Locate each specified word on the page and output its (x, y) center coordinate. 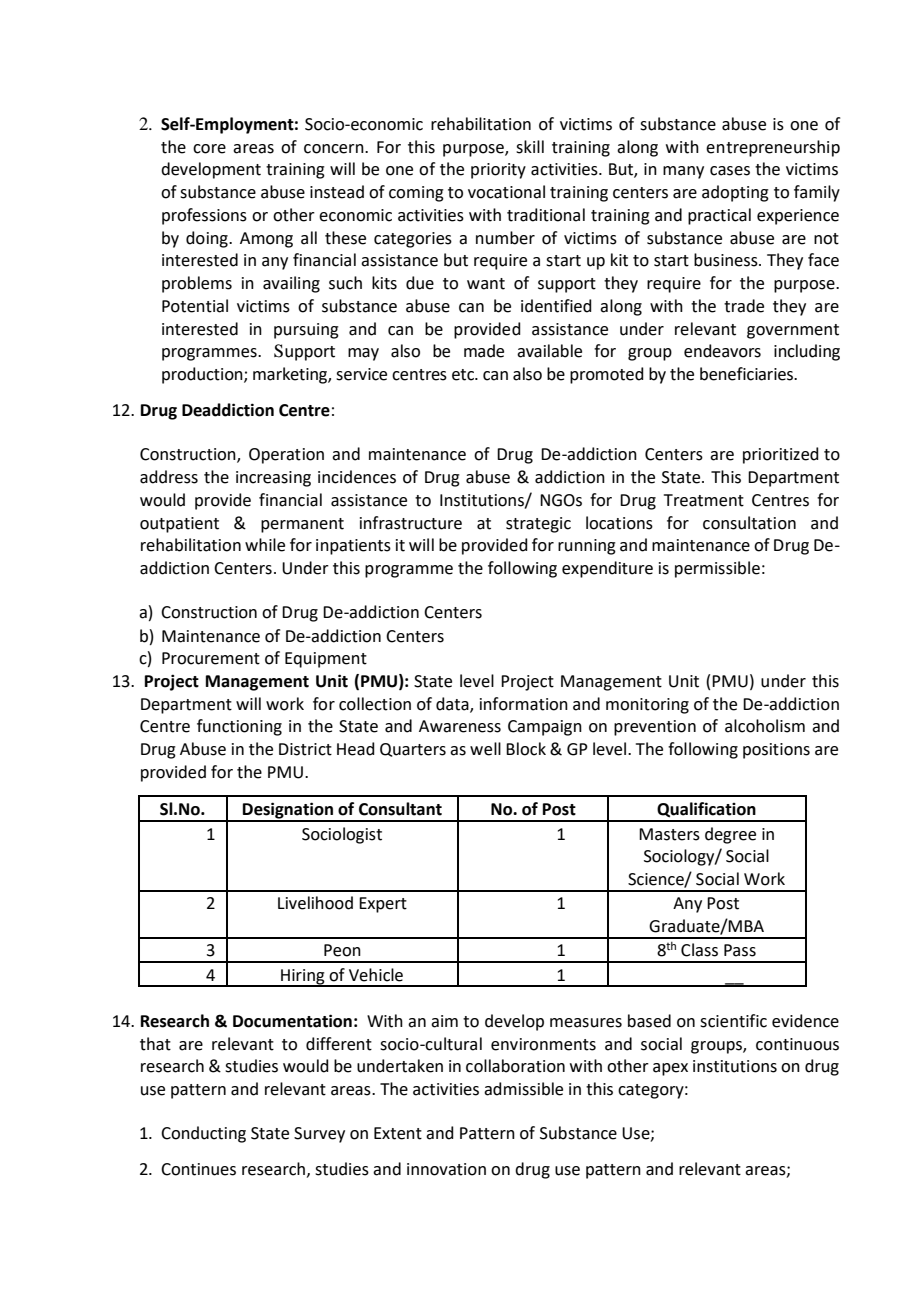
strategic (538, 525)
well (485, 749)
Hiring (303, 977)
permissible (717, 569)
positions (776, 751)
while (265, 545)
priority (498, 171)
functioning (239, 727)
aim (444, 1021)
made (484, 351)
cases (730, 171)
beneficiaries (747, 374)
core (209, 149)
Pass (740, 950)
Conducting (203, 1134)
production (203, 375)
